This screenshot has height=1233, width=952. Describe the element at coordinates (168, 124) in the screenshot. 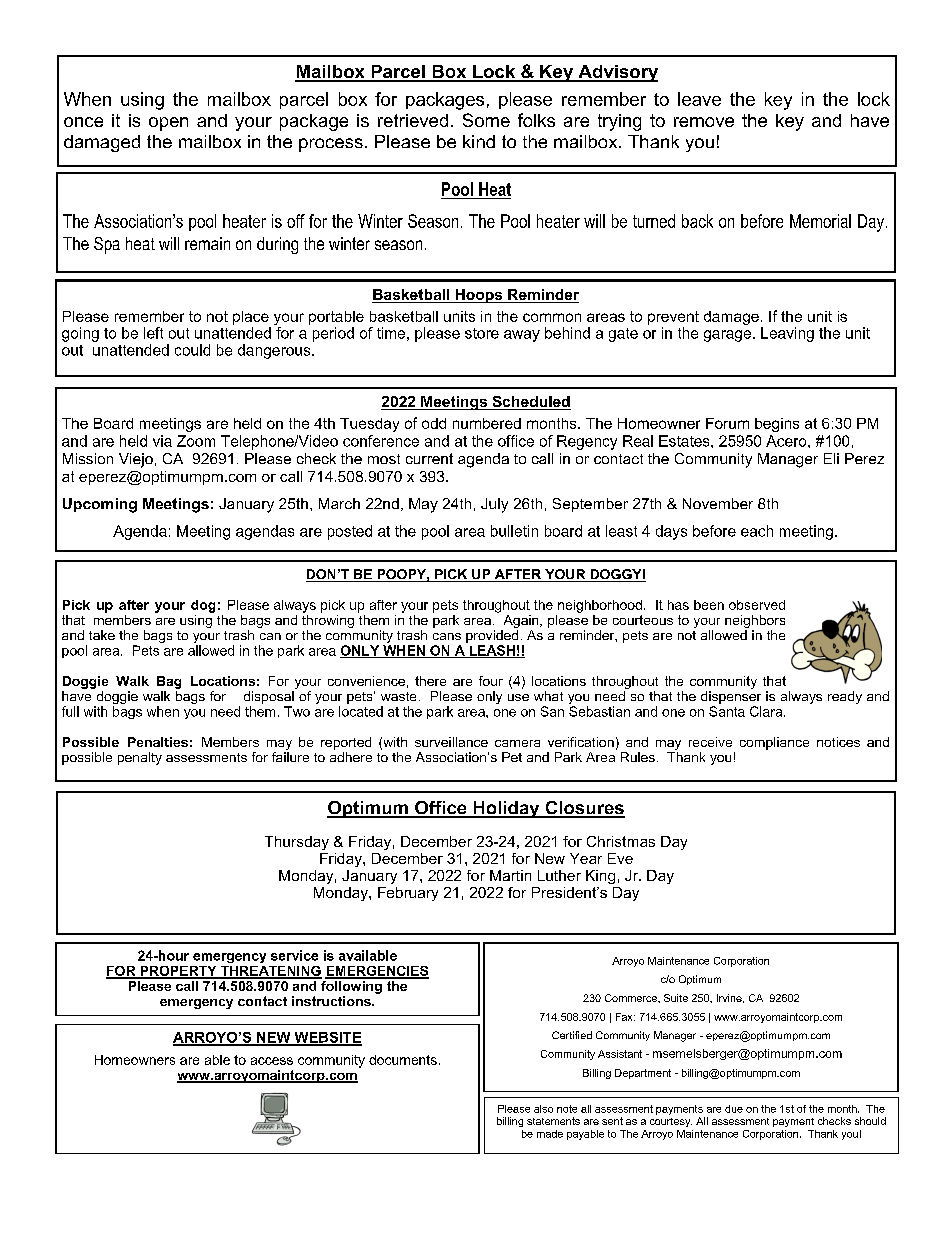

I see `open` at that location.
